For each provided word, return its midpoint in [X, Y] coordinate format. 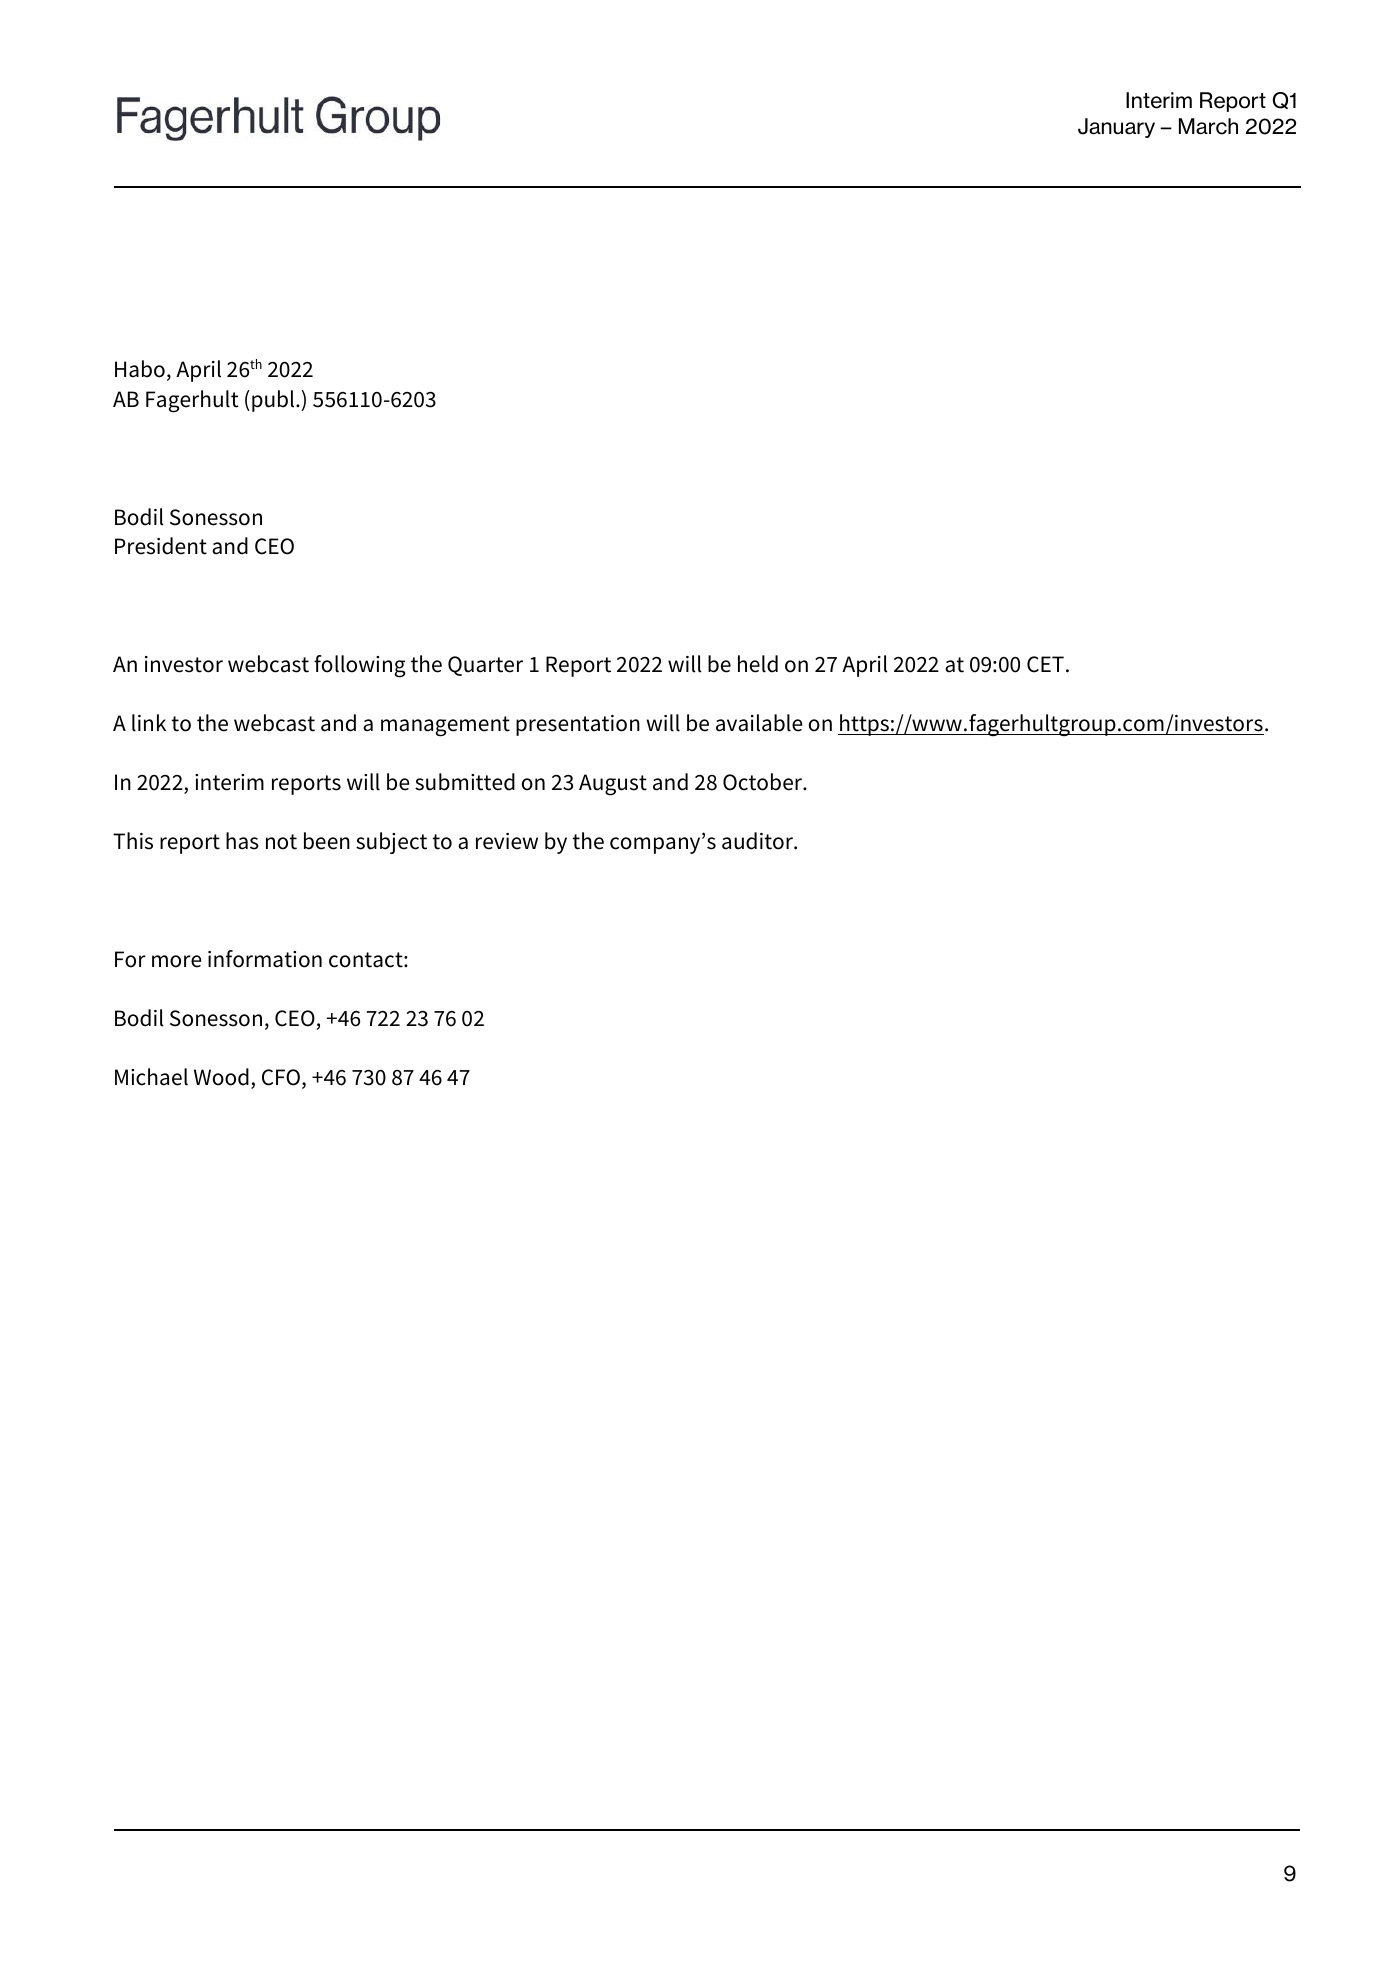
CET [1045, 664]
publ [274, 401]
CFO [281, 1077]
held [758, 664]
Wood [221, 1077]
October [764, 782]
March [1208, 126]
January [1116, 128]
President [161, 546]
